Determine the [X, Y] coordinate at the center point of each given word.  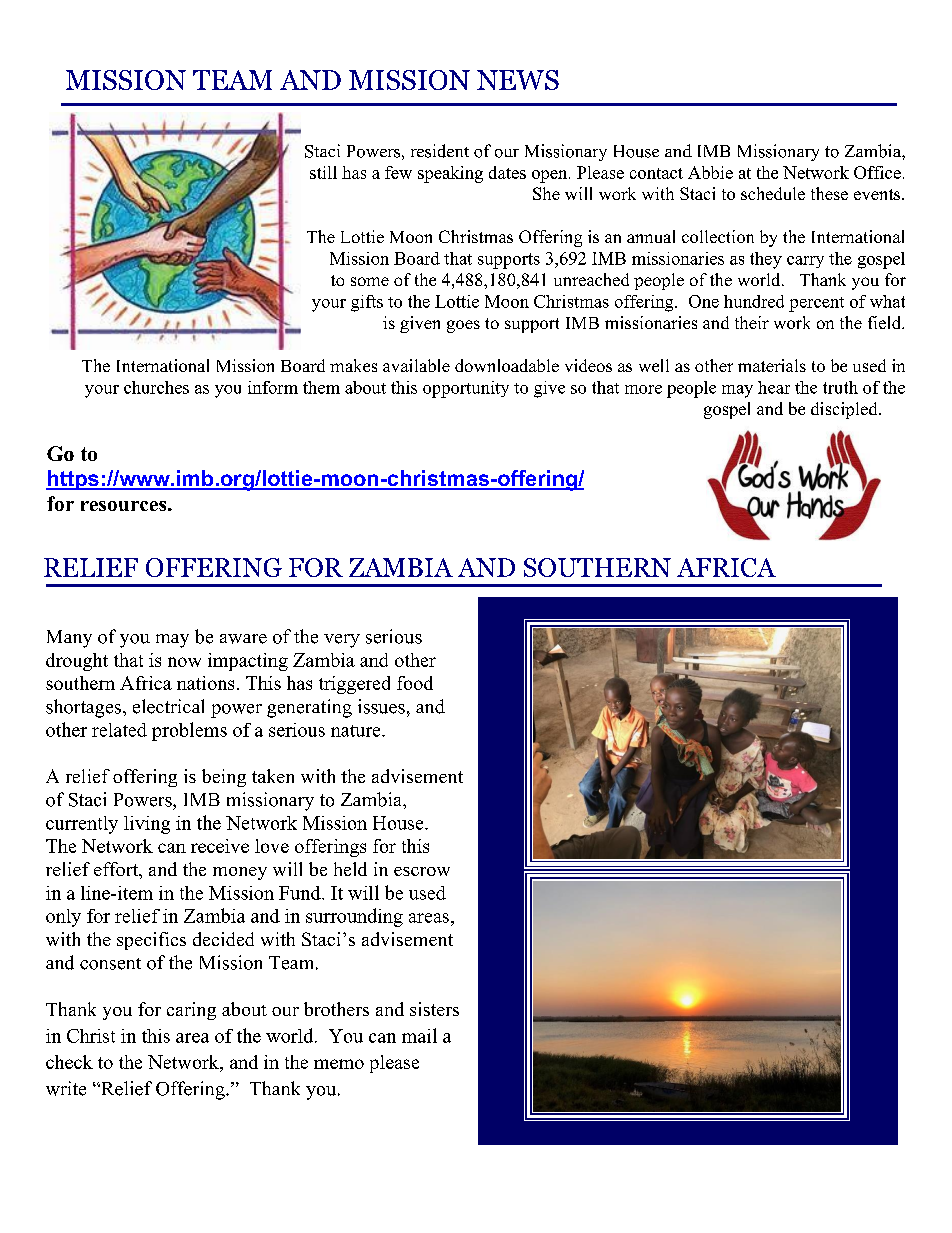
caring [191, 1011]
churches [156, 387]
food [415, 683]
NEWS [518, 80]
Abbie [710, 172]
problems [189, 731]
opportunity [466, 389]
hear [774, 387]
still [323, 172]
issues [381, 706]
